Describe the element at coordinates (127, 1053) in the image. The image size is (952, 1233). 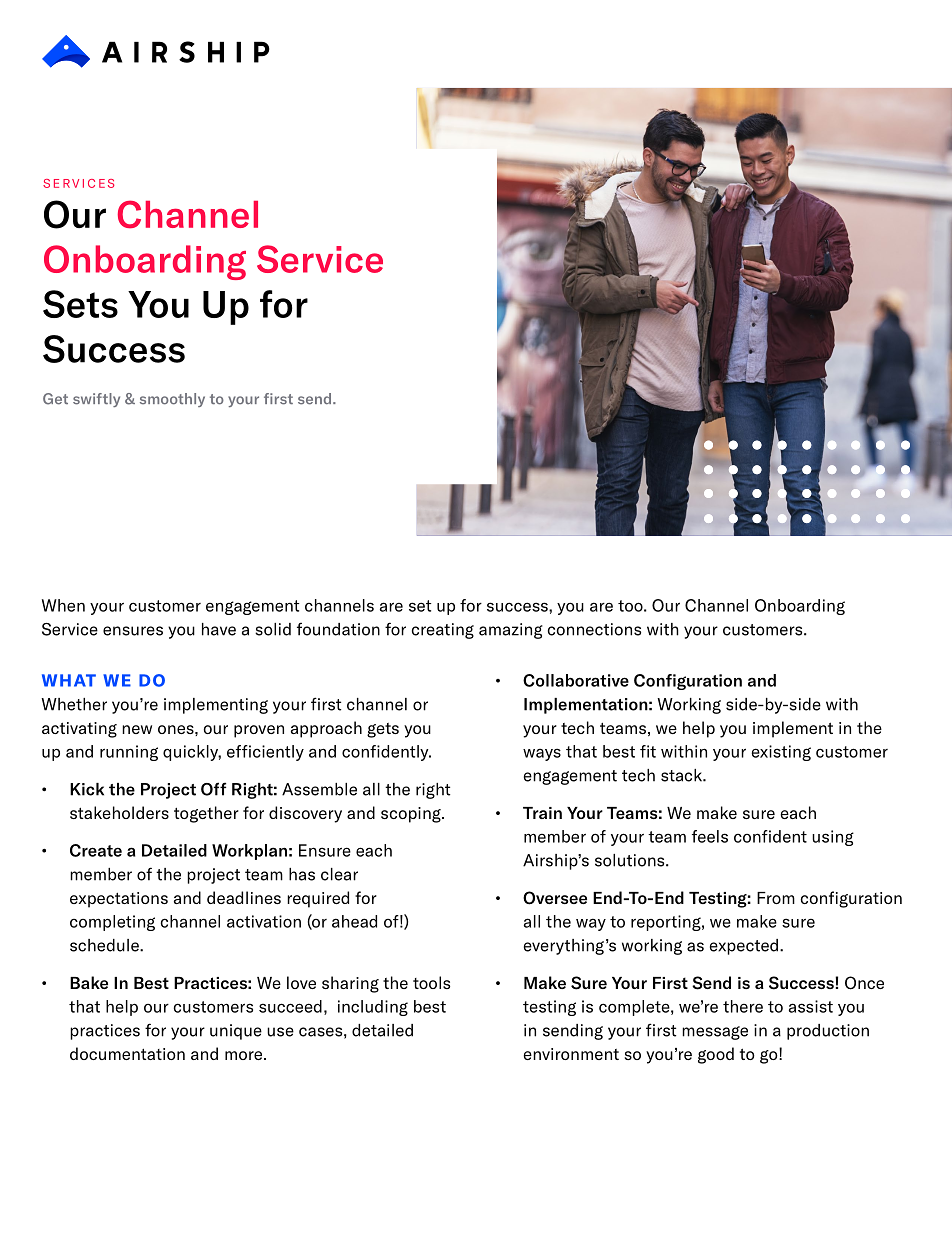
I see `documentation` at that location.
